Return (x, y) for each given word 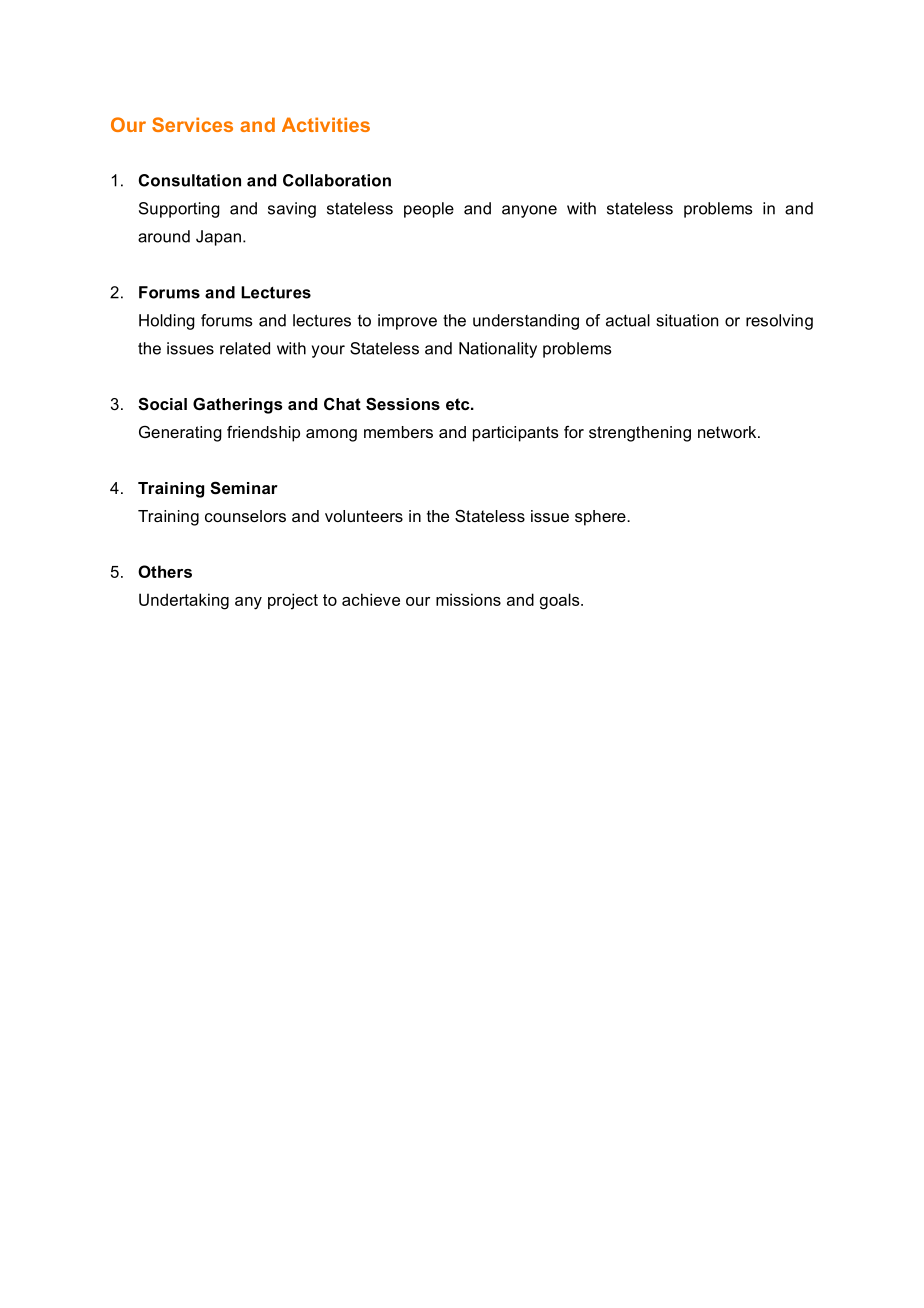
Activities (326, 124)
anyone (529, 211)
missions (468, 599)
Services (192, 124)
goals (561, 601)
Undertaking (184, 601)
